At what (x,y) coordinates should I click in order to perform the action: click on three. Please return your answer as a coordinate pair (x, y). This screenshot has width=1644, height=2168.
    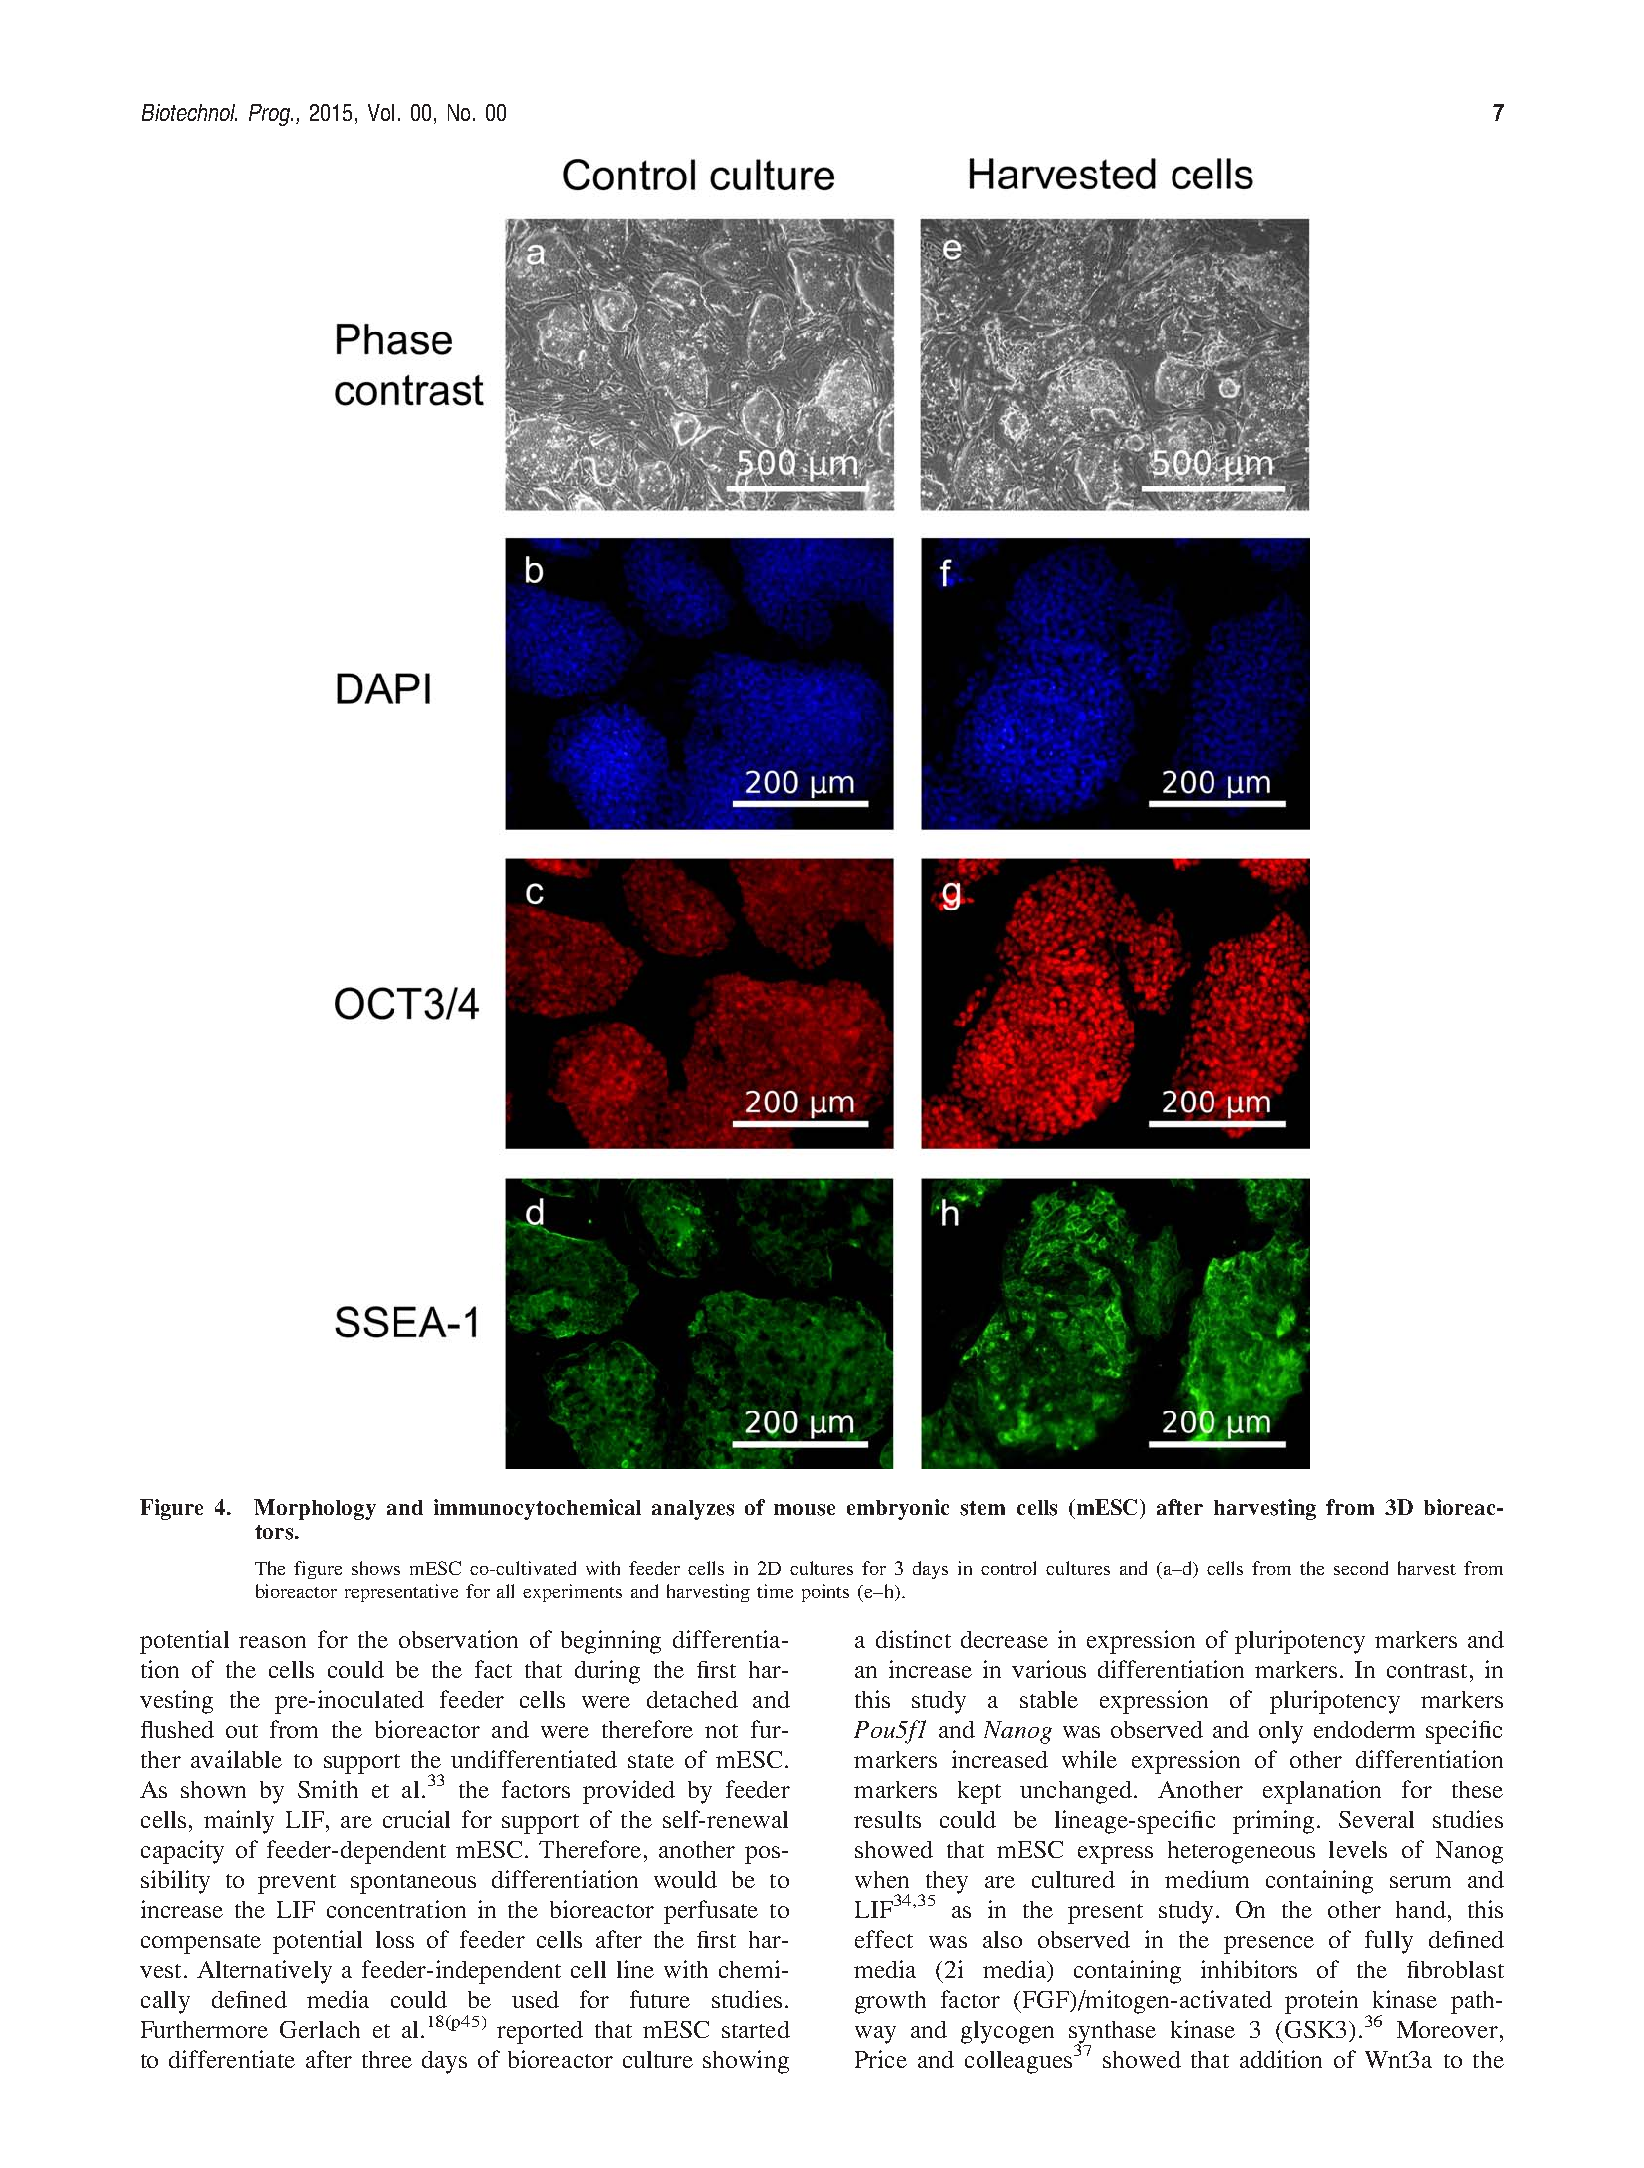
    Looking at the image, I should click on (387, 2059).
